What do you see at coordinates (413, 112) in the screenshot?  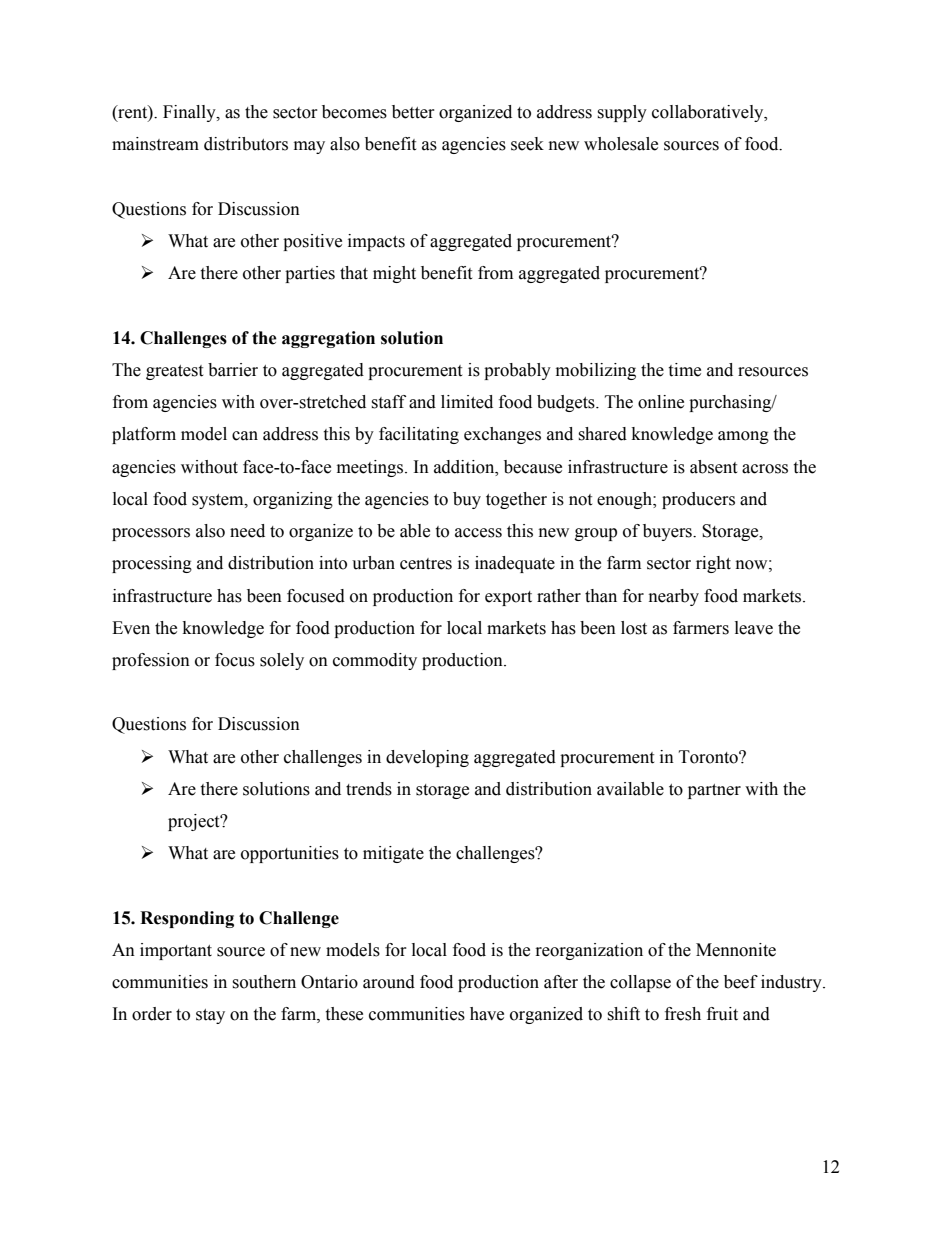 I see `better` at bounding box center [413, 112].
